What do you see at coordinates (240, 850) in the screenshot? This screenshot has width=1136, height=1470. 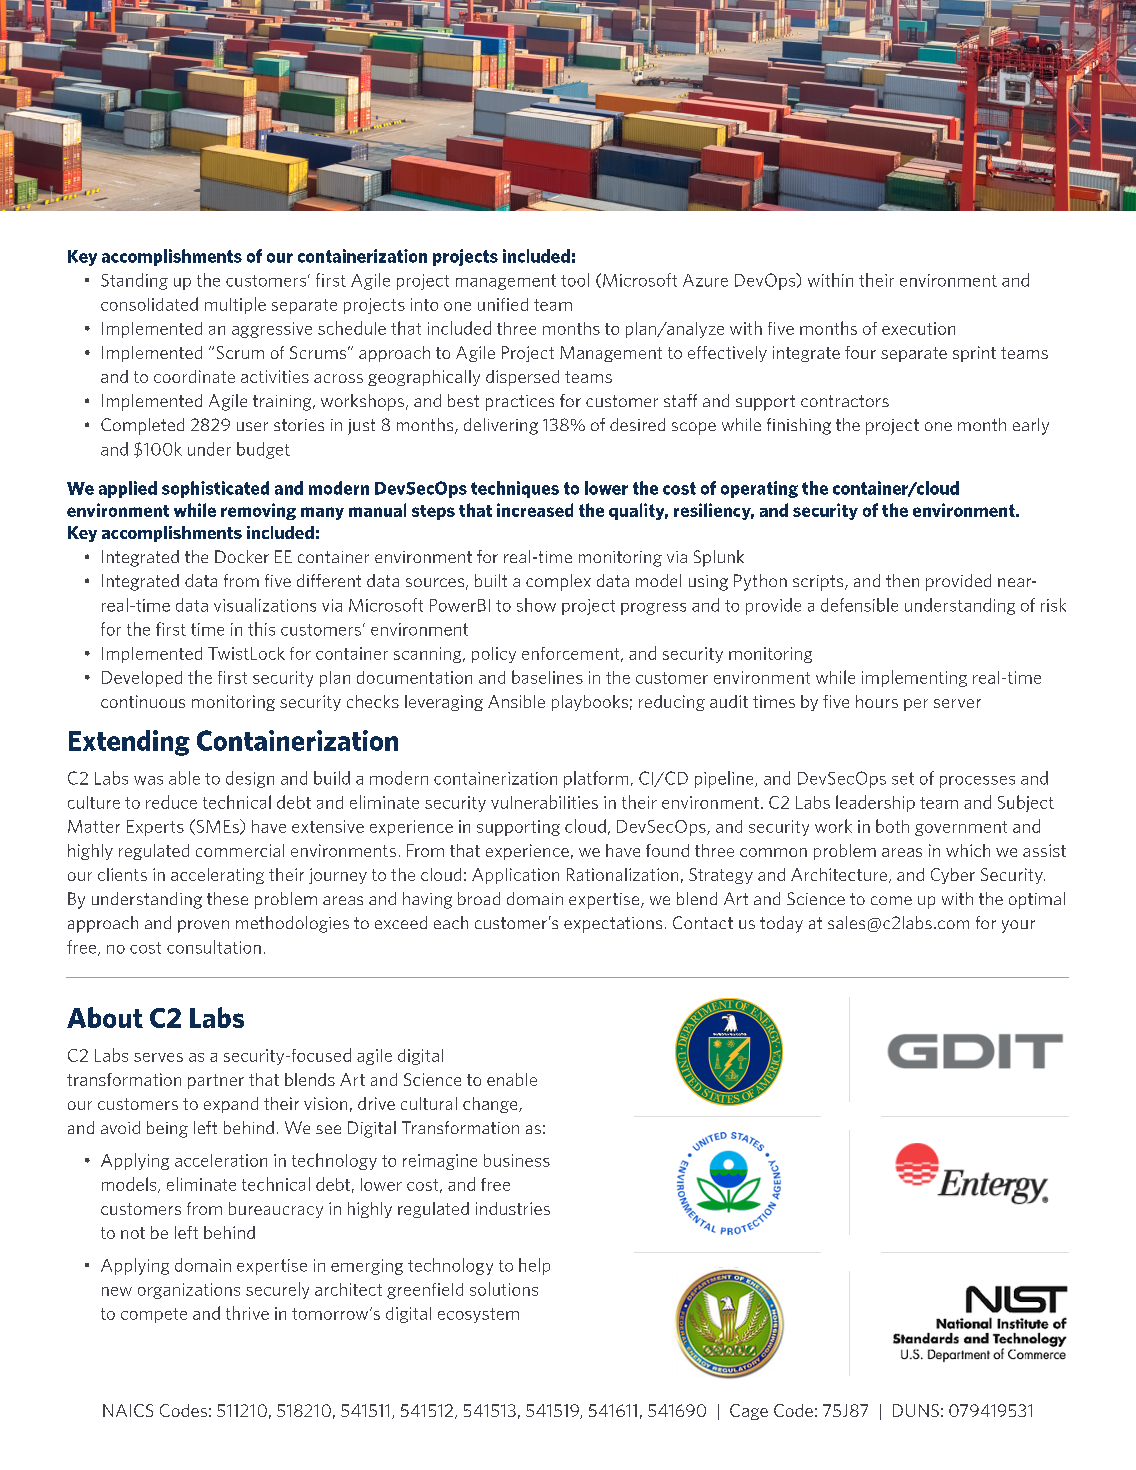 I see `commercial` at bounding box center [240, 850].
